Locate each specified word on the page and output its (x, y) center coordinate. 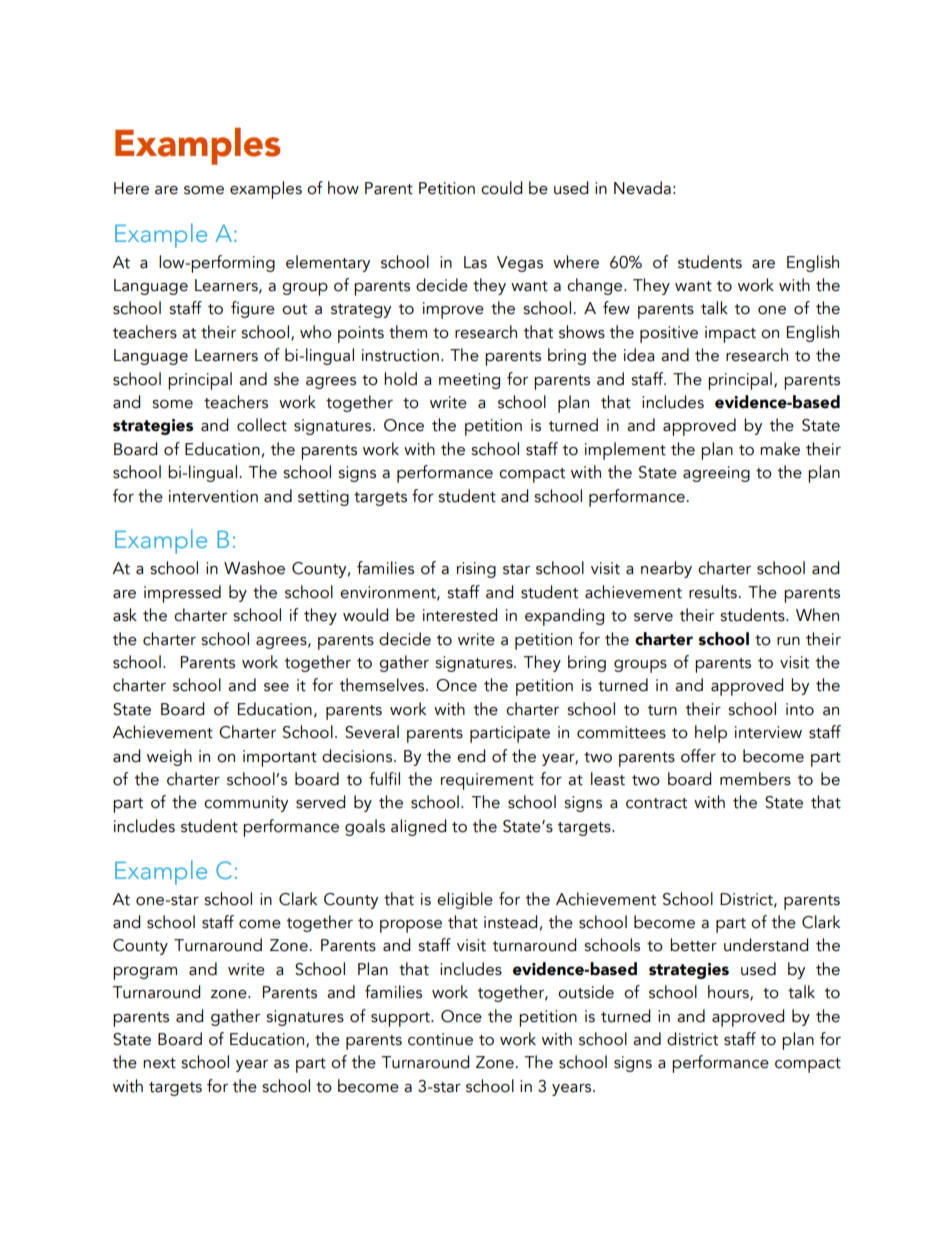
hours (729, 993)
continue (440, 1039)
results (714, 592)
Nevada (642, 188)
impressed (182, 594)
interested (460, 615)
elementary (328, 263)
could (501, 188)
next (159, 1063)
